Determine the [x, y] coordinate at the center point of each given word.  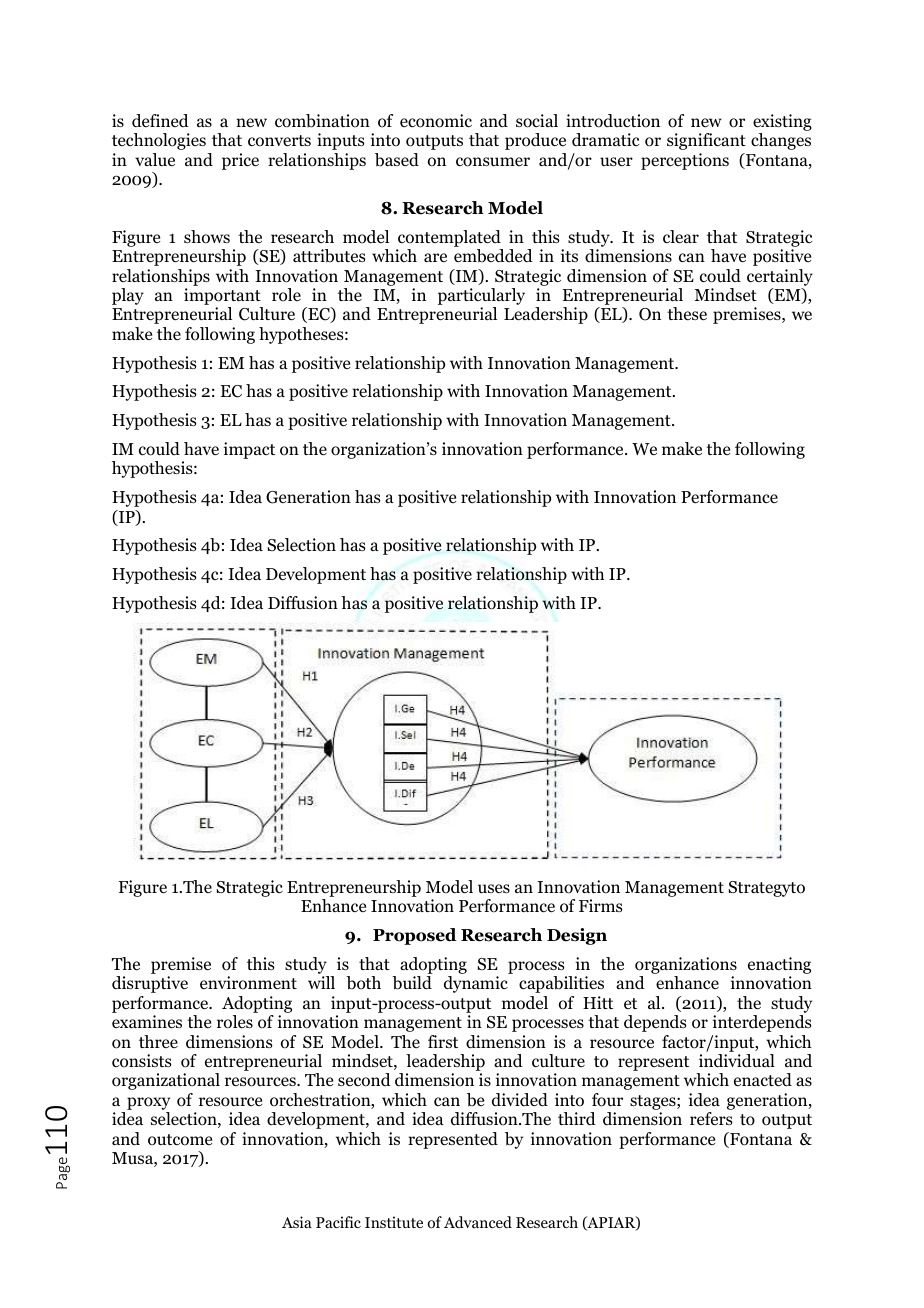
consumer [493, 162]
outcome [180, 1140]
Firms [601, 905]
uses [494, 888]
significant [706, 141]
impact [249, 450]
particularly [481, 298]
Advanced [478, 1222]
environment [248, 983]
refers [711, 1118]
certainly [780, 277]
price [240, 161]
